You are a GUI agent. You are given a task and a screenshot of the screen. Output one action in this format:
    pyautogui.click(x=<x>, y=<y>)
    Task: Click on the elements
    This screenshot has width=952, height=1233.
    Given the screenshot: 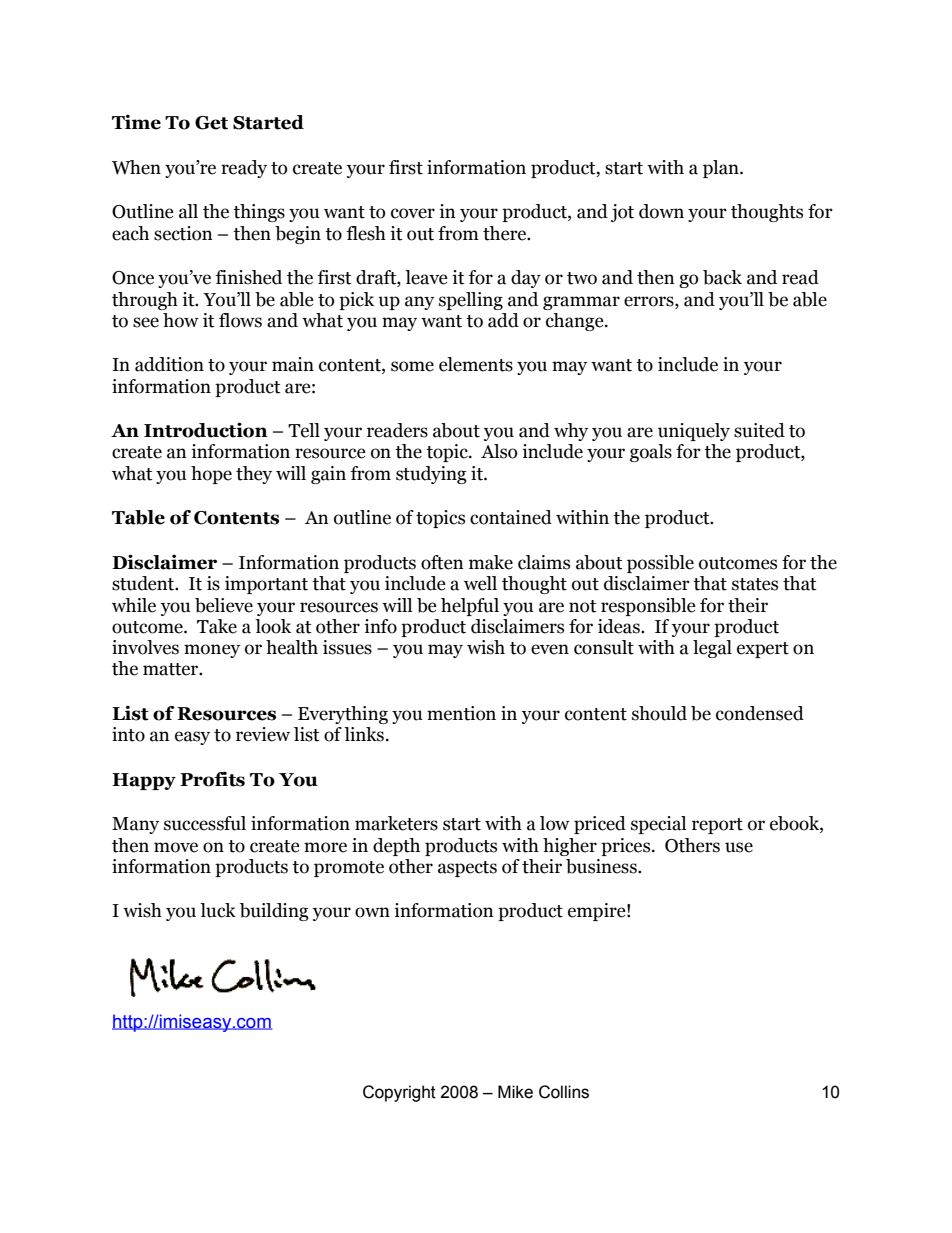 What is the action you would take?
    pyautogui.click(x=476, y=364)
